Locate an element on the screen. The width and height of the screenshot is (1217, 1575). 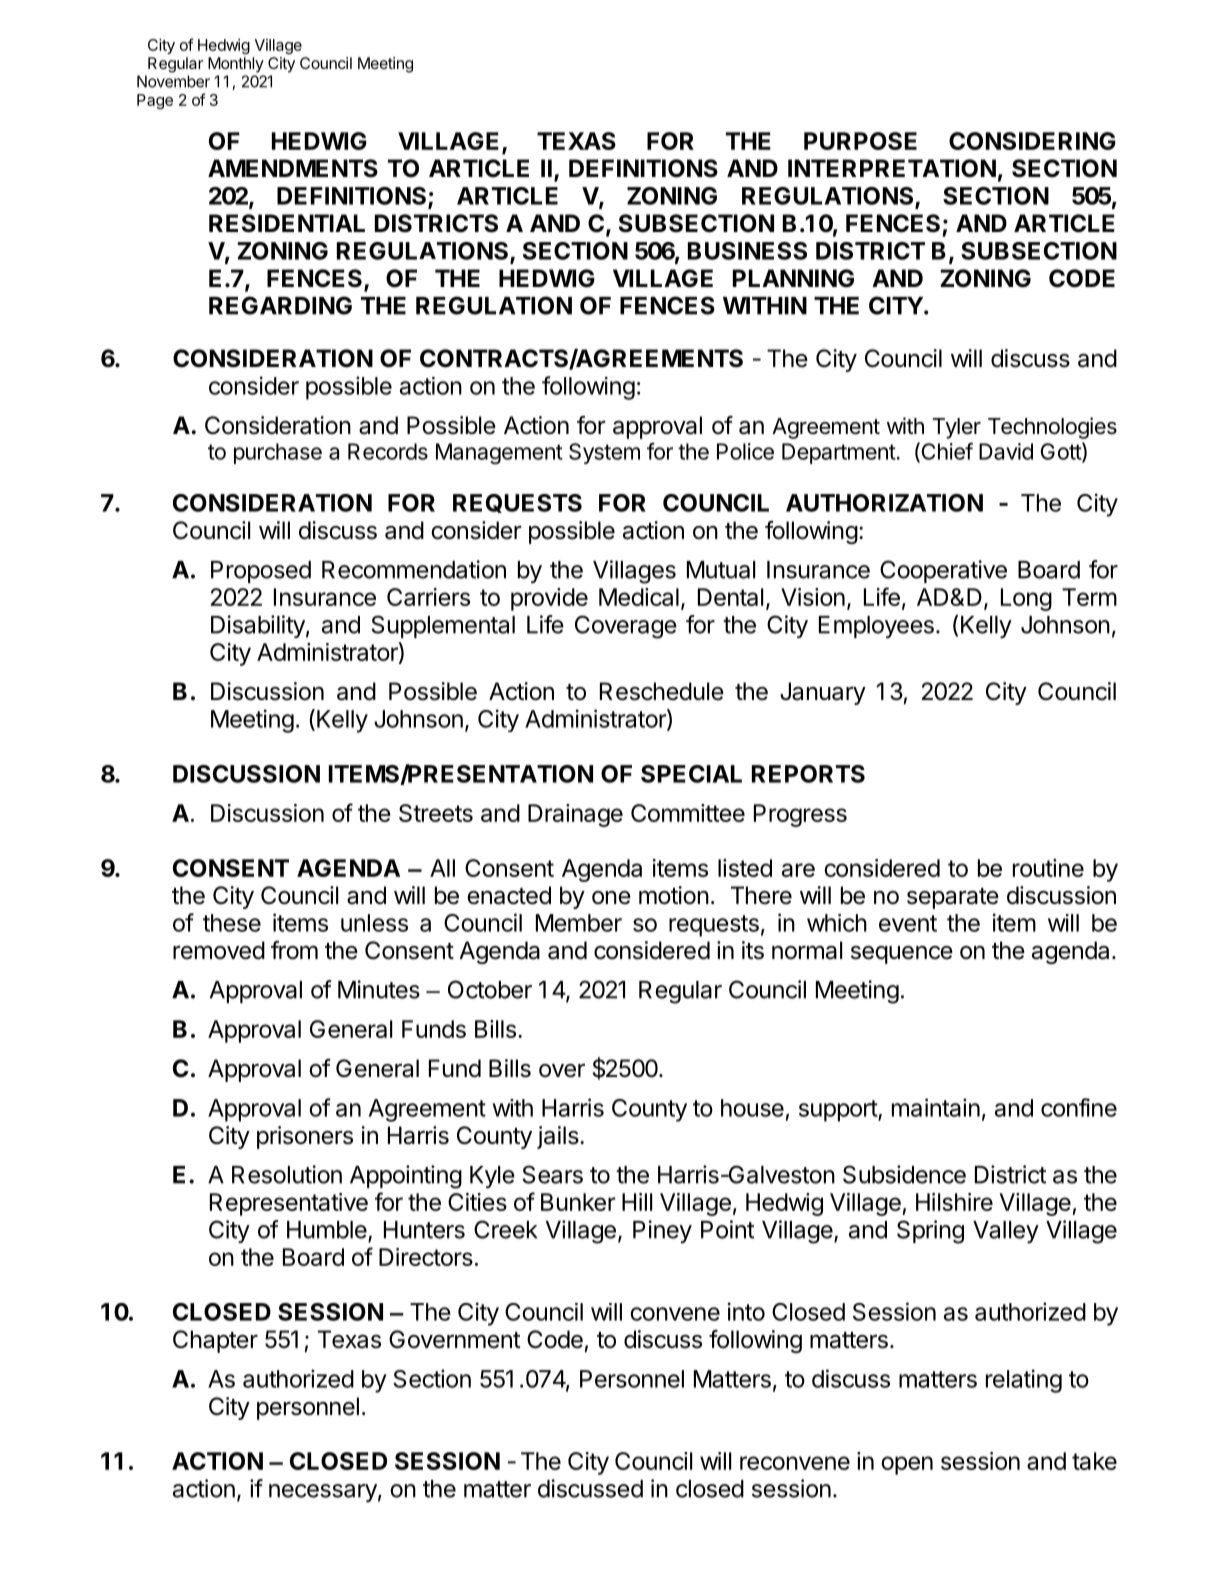
BUSINESS is located at coordinates (747, 251).
